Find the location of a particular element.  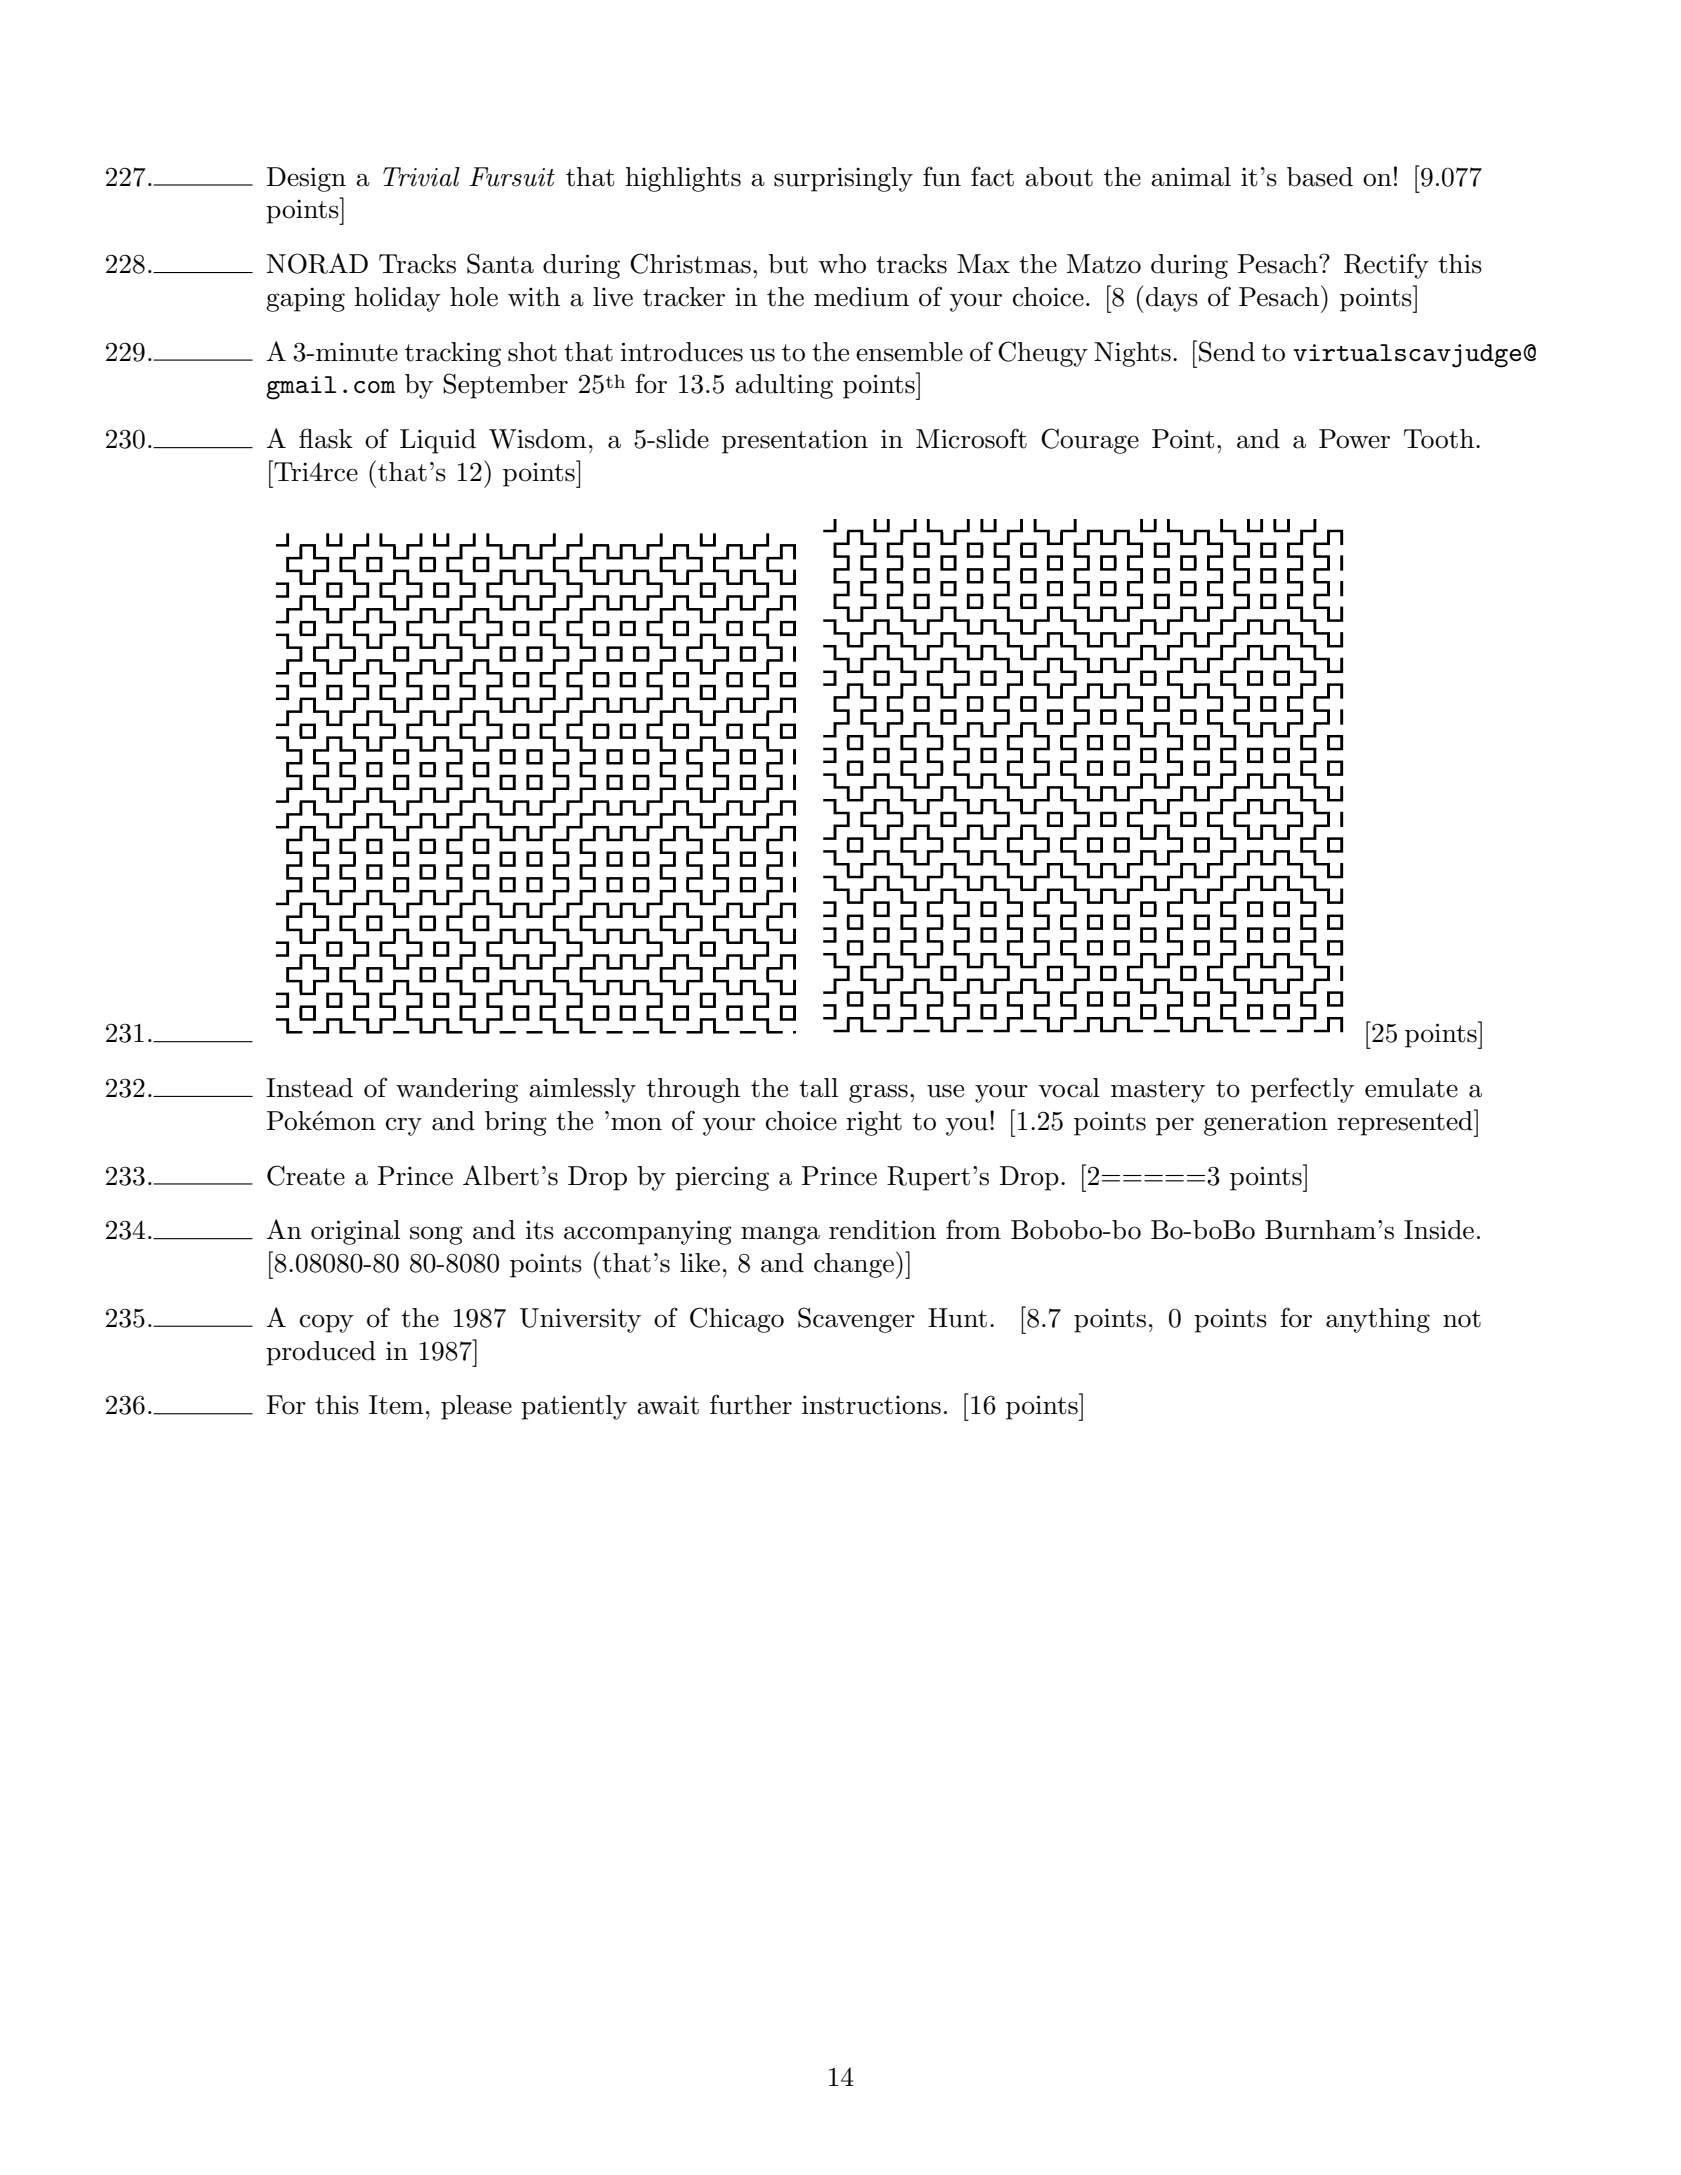

please is located at coordinates (476, 1407).
